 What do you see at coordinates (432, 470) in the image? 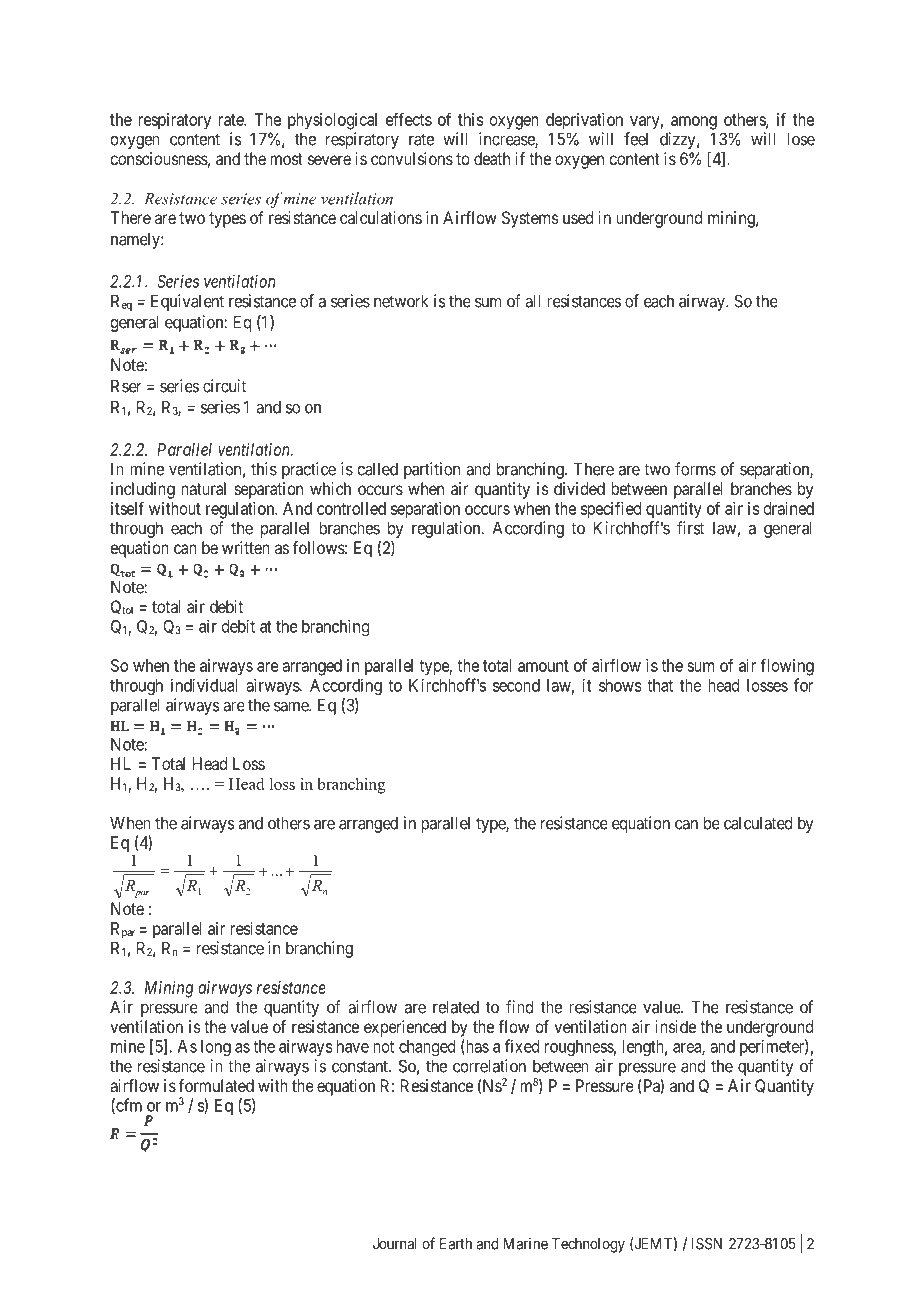
I see `partition` at bounding box center [432, 470].
